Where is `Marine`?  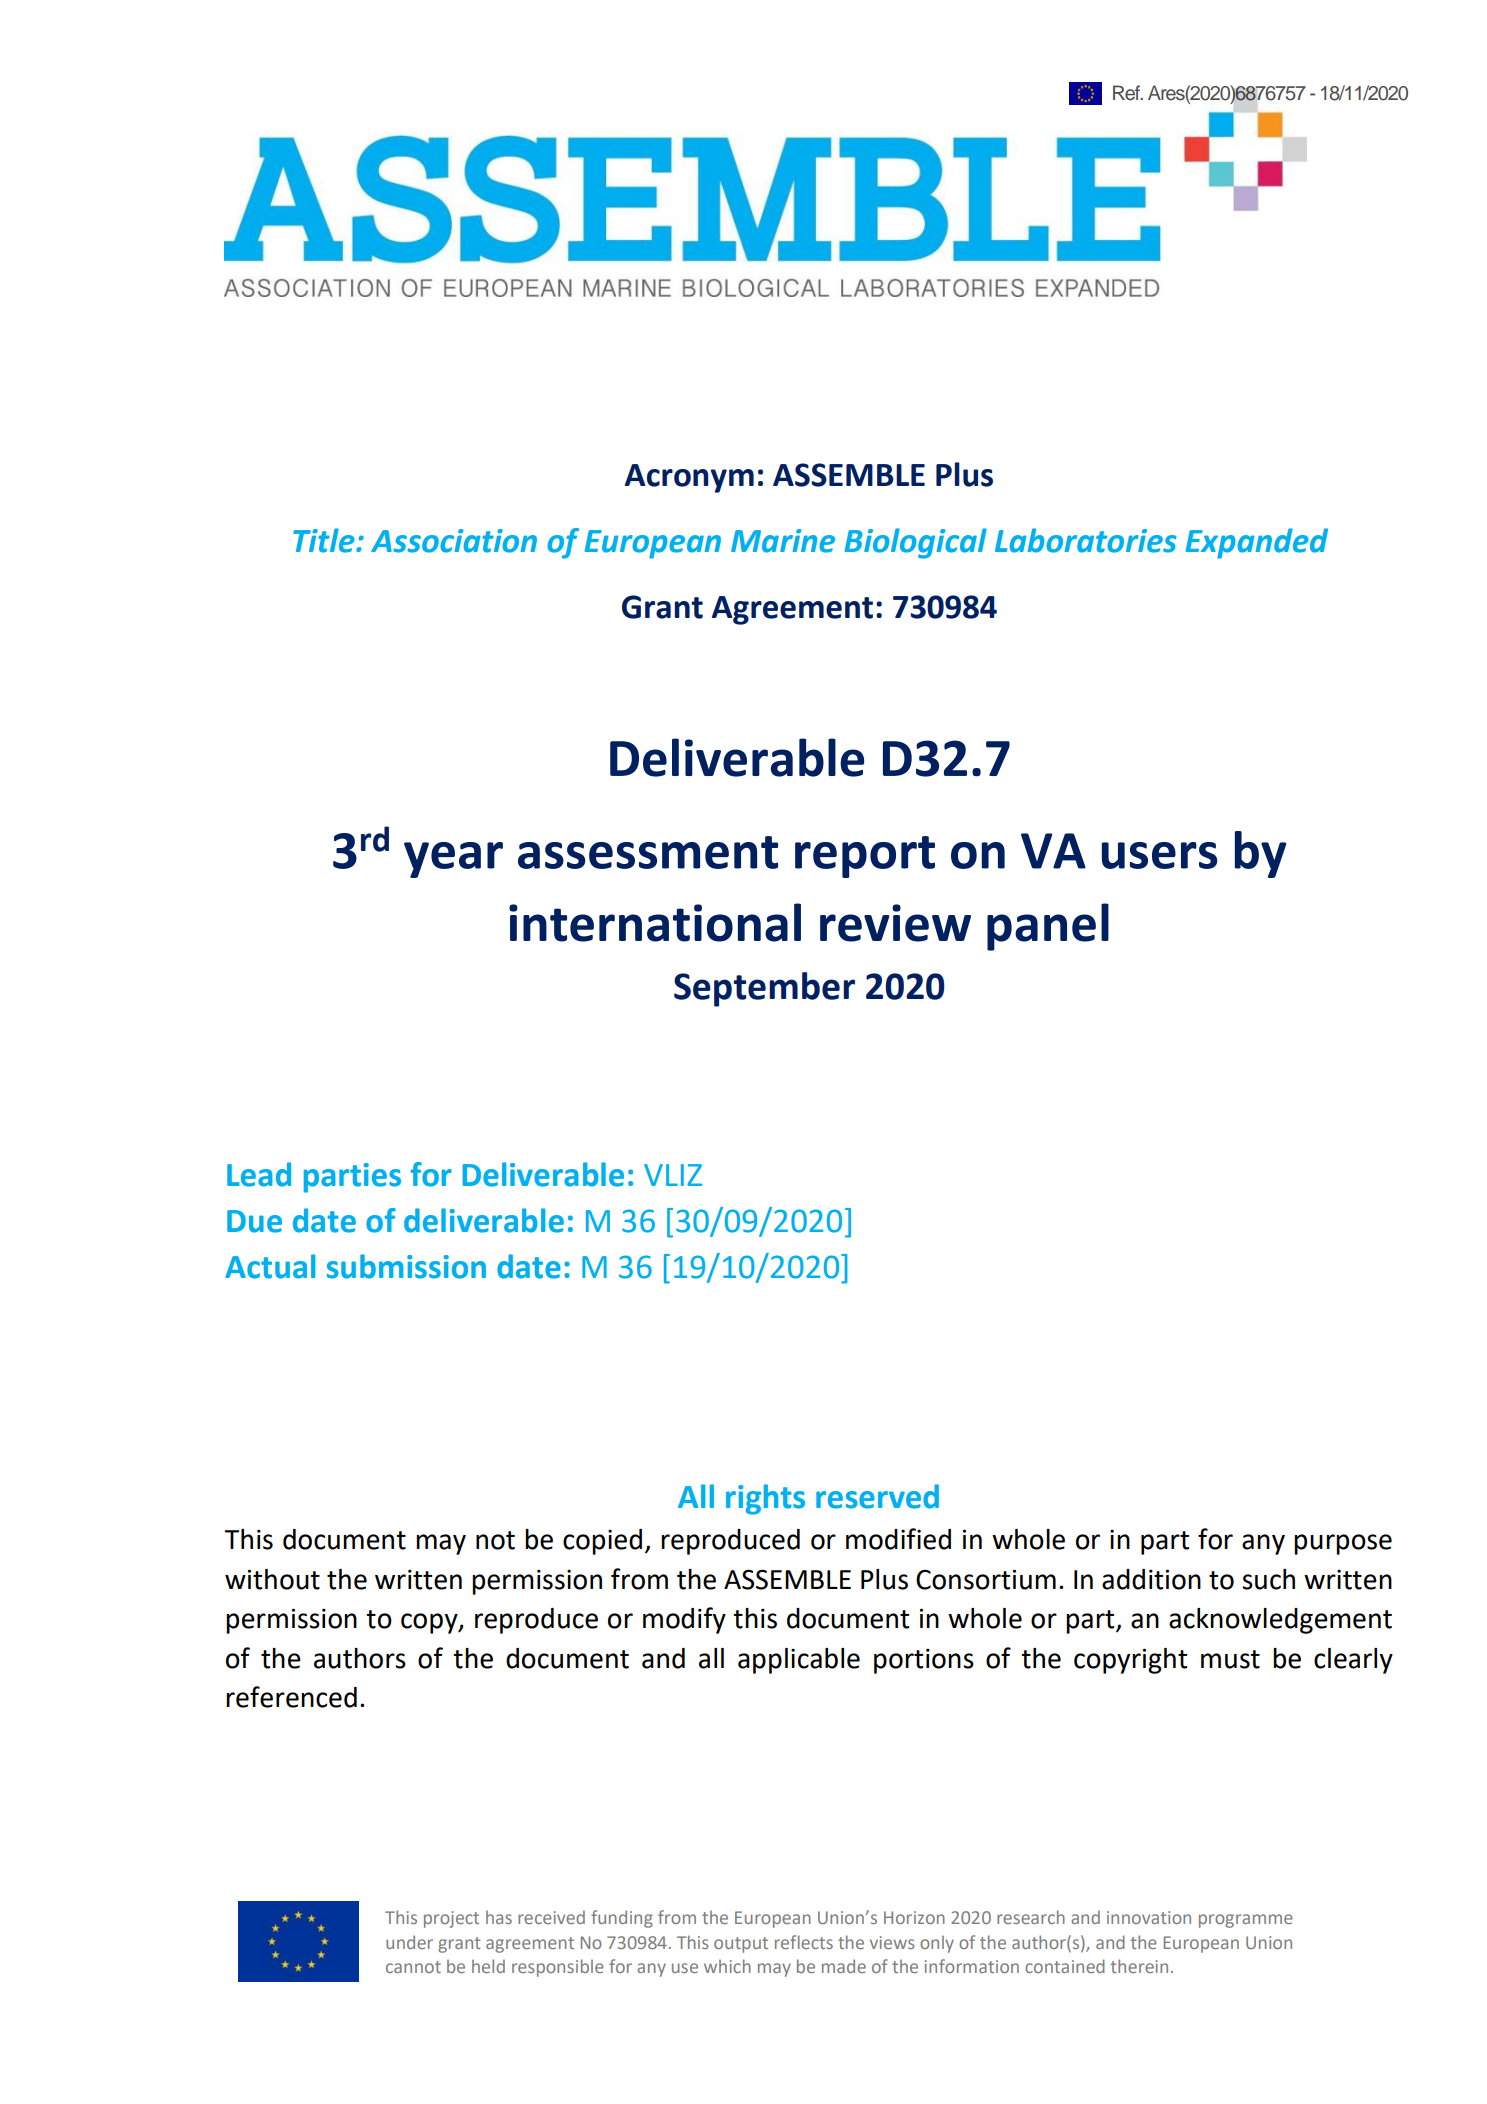
Marine is located at coordinates (783, 541).
